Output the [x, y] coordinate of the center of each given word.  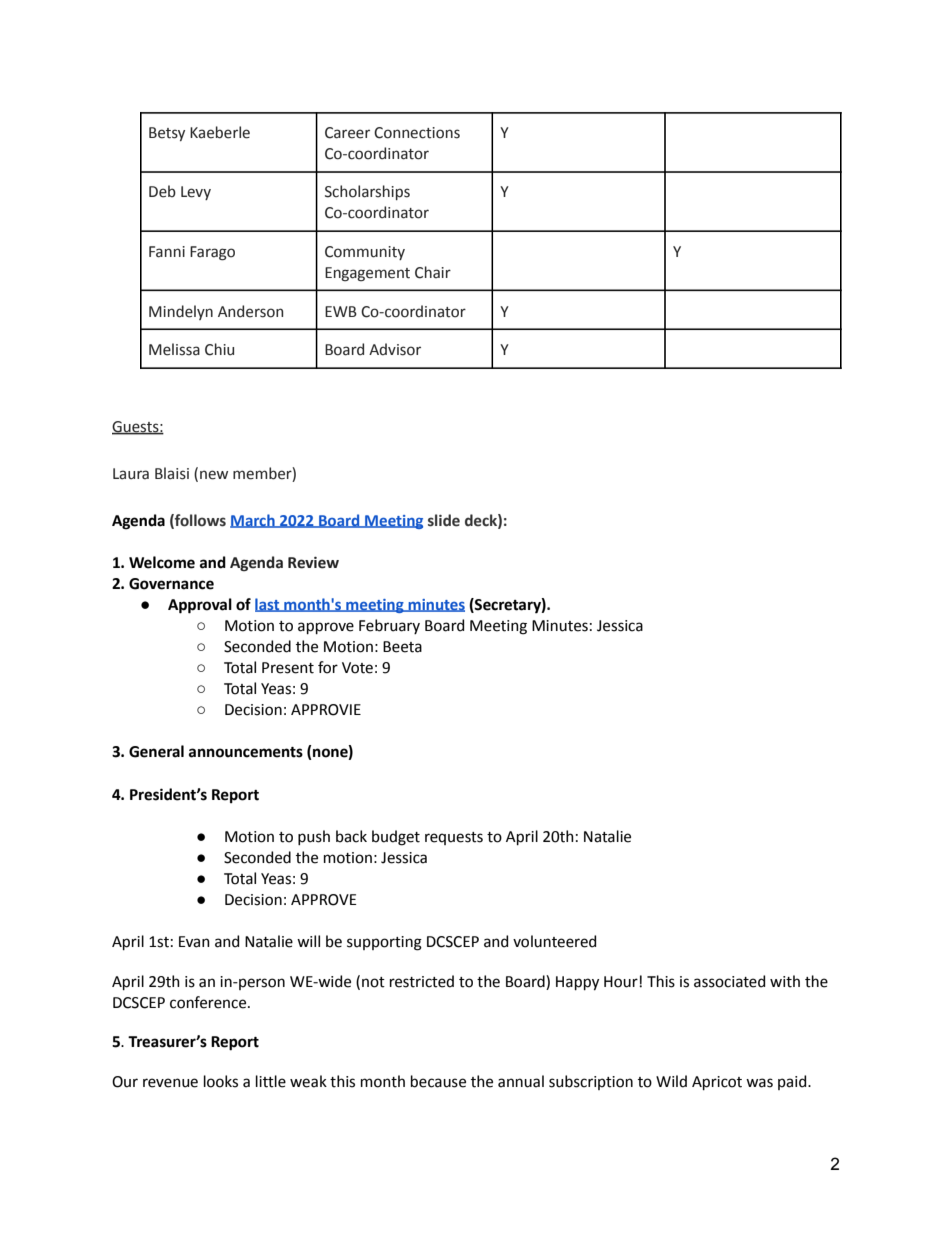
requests [454, 838]
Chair [433, 272]
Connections [417, 133]
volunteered [554, 941]
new [214, 475]
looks [221, 1081]
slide [444, 520]
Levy [196, 193]
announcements [246, 752]
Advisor [395, 349]
